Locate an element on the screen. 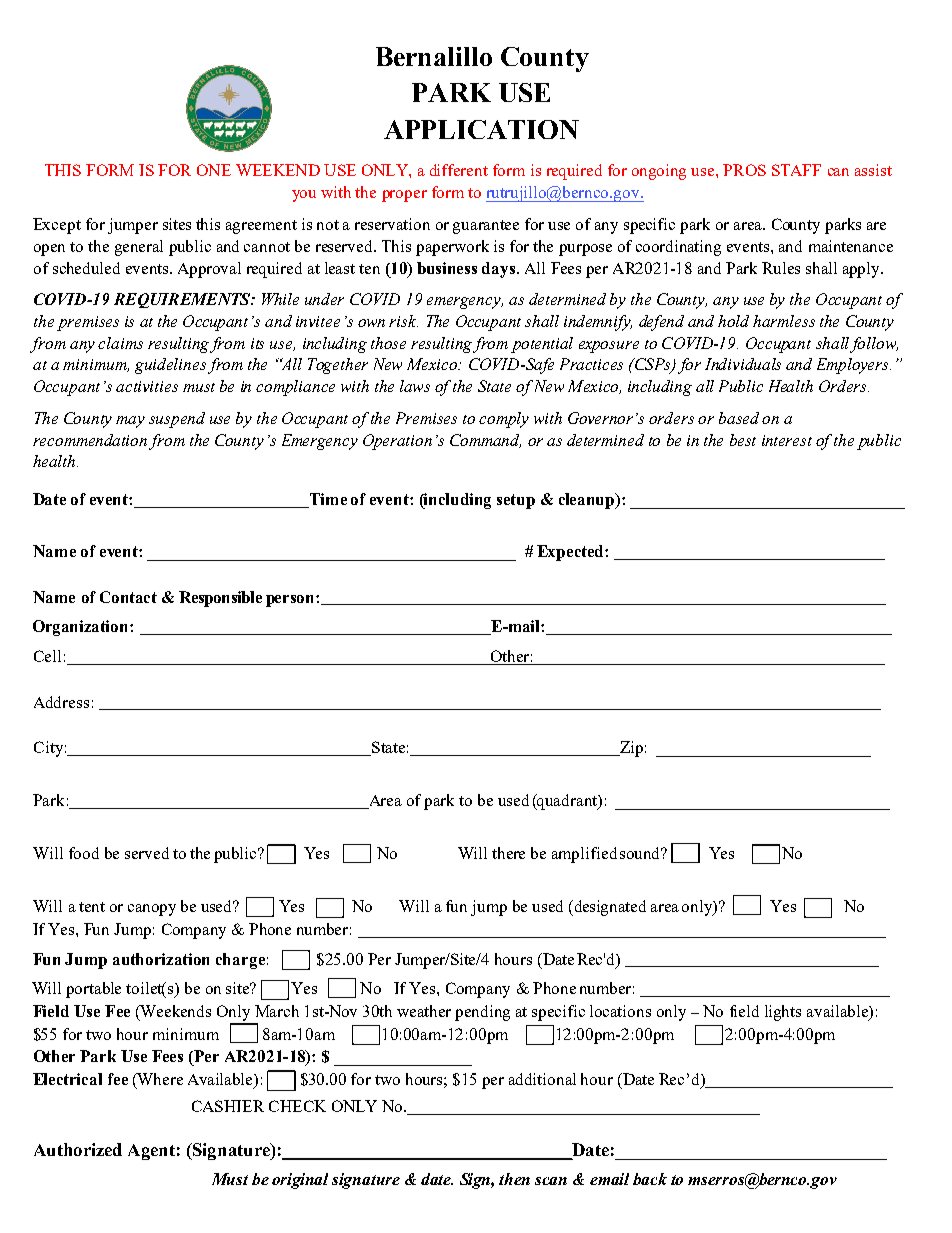 The height and width of the screenshot is (1233, 952). Agent is located at coordinates (151, 1152).
